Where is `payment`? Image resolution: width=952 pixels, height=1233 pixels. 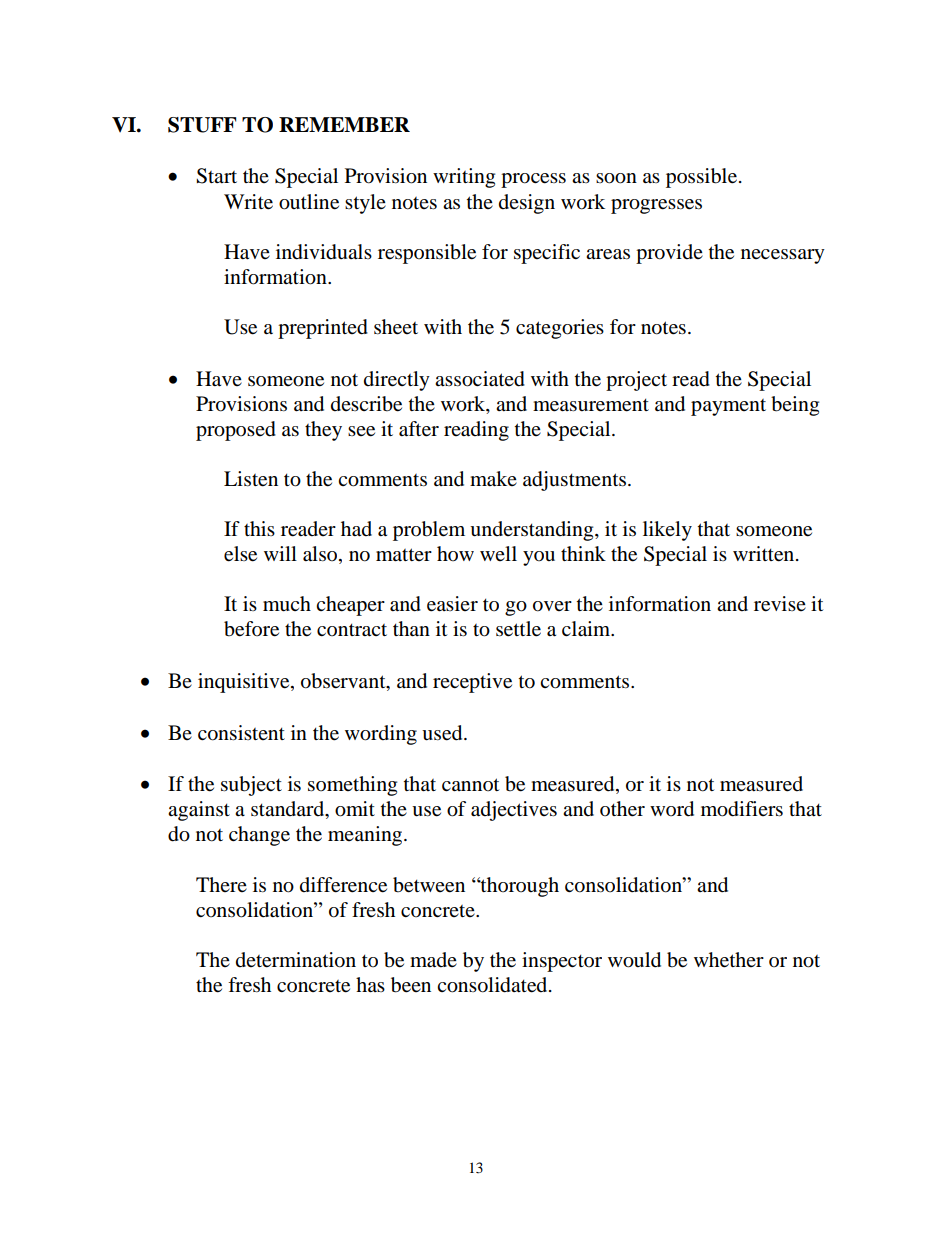 payment is located at coordinates (728, 407).
